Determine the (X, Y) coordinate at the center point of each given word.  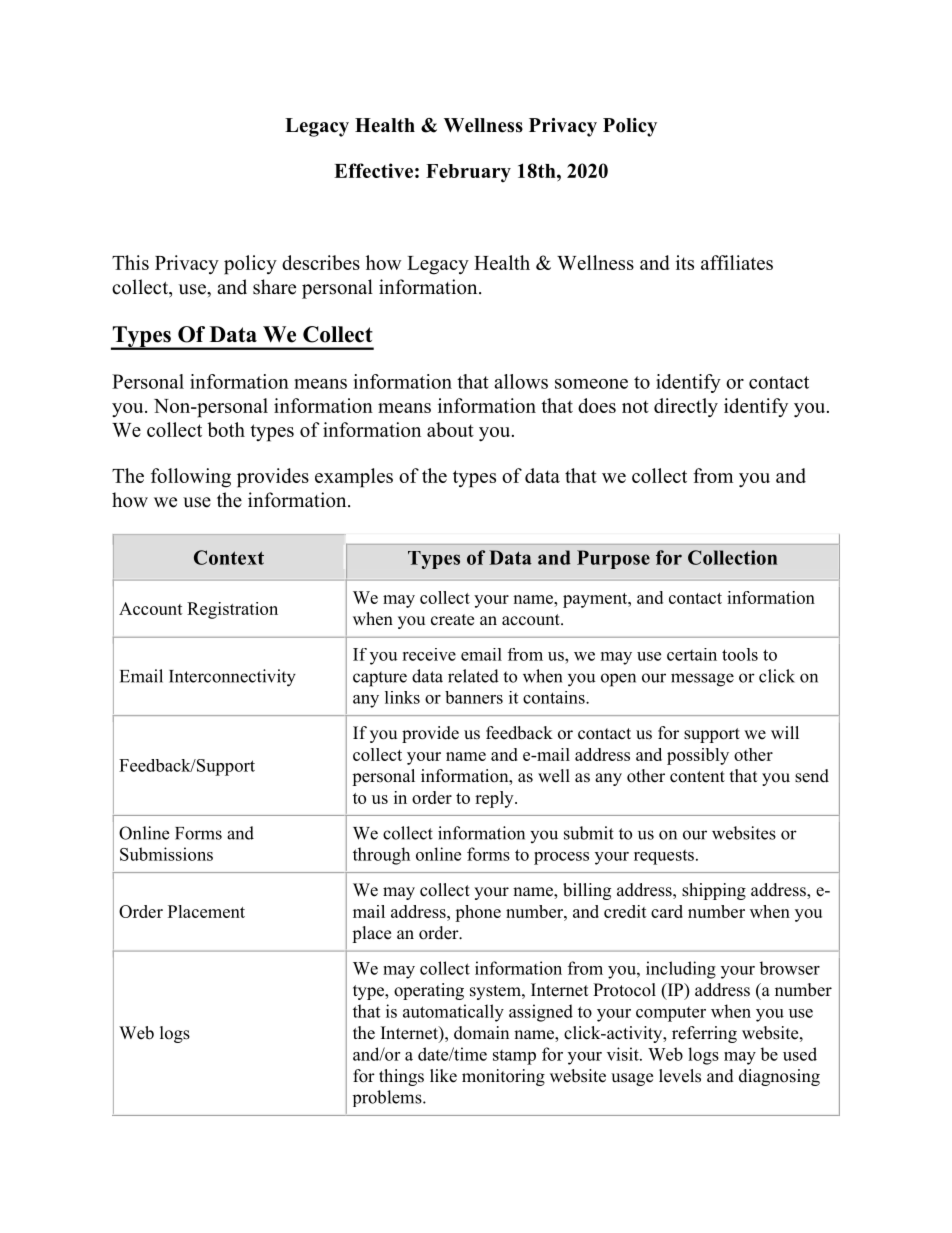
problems (388, 1098)
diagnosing (779, 1077)
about (450, 429)
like (443, 1076)
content (697, 777)
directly (686, 408)
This (130, 262)
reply (495, 799)
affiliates (737, 262)
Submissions (166, 854)
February (468, 173)
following (191, 478)
